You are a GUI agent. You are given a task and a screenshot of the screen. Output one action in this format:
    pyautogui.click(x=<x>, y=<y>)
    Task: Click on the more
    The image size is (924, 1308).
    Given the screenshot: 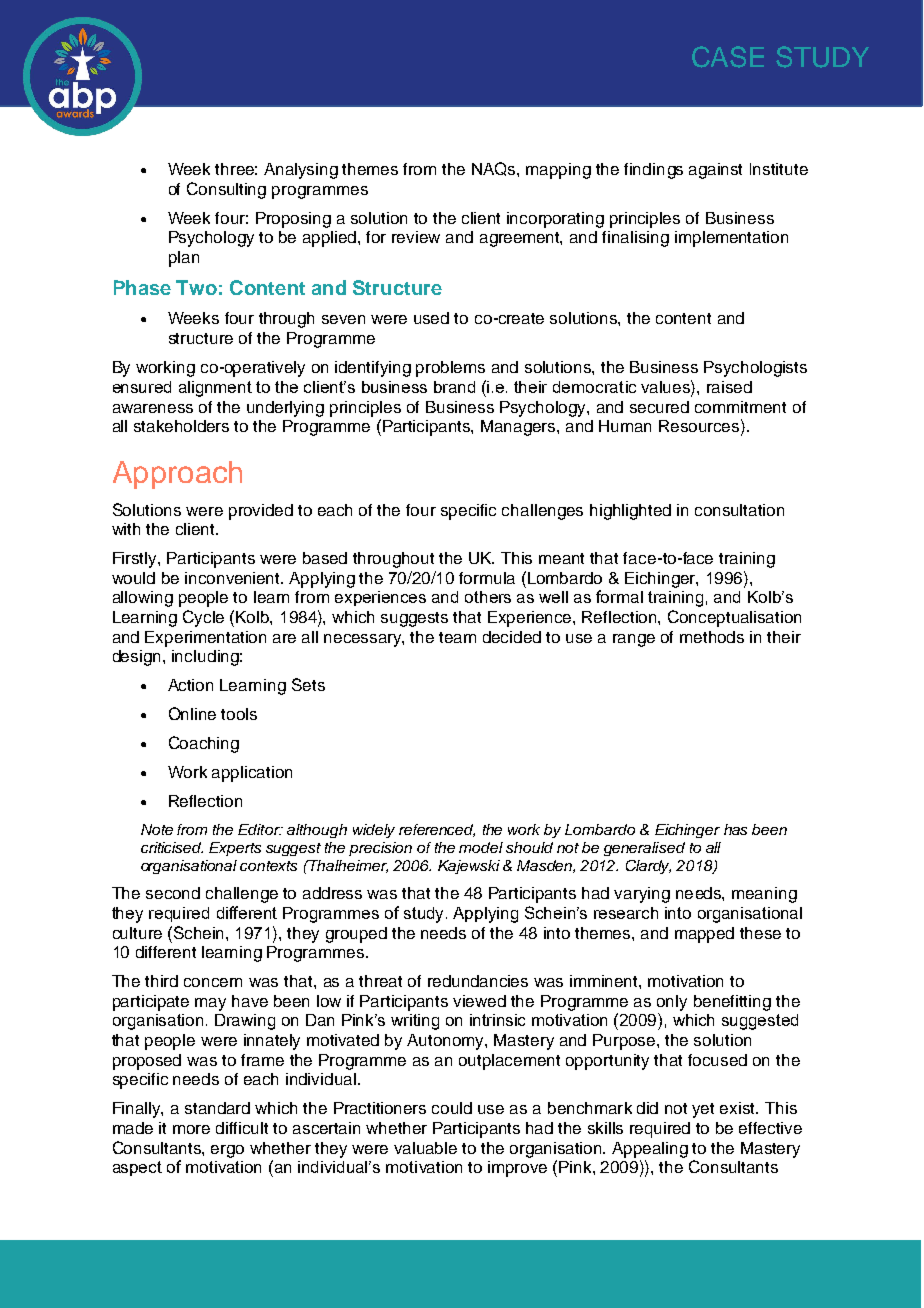 What is the action you would take?
    pyautogui.click(x=191, y=1129)
